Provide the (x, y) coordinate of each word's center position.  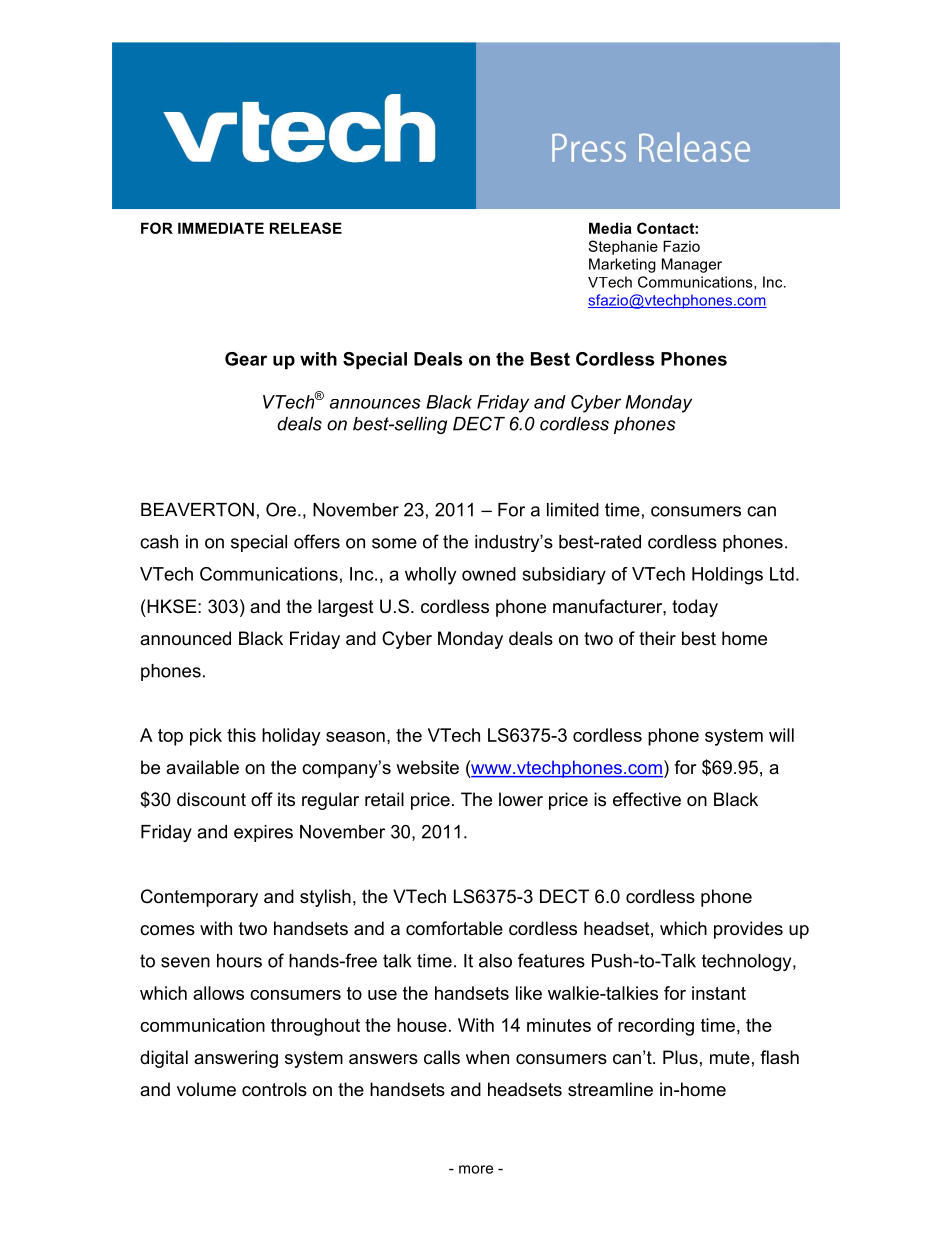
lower (521, 799)
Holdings (727, 576)
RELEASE (306, 228)
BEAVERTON (197, 509)
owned (489, 574)
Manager (692, 265)
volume (206, 1089)
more (476, 1169)
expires (263, 833)
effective (647, 799)
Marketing (622, 265)
